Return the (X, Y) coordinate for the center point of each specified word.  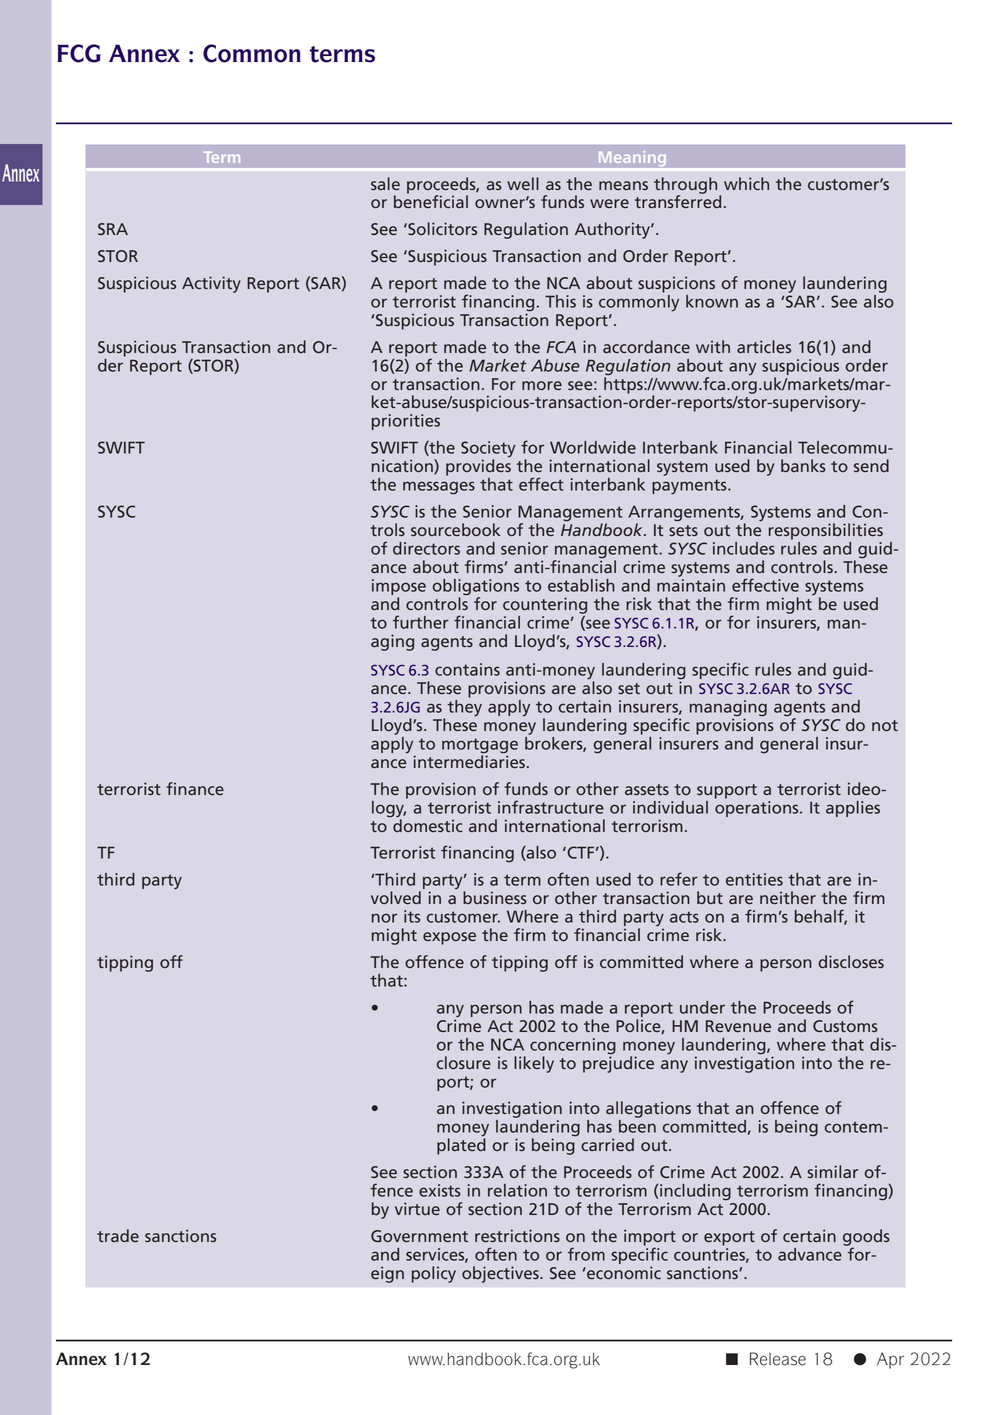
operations (758, 809)
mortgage (480, 747)
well (523, 183)
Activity (211, 284)
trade (118, 1235)
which (746, 183)
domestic (428, 825)
